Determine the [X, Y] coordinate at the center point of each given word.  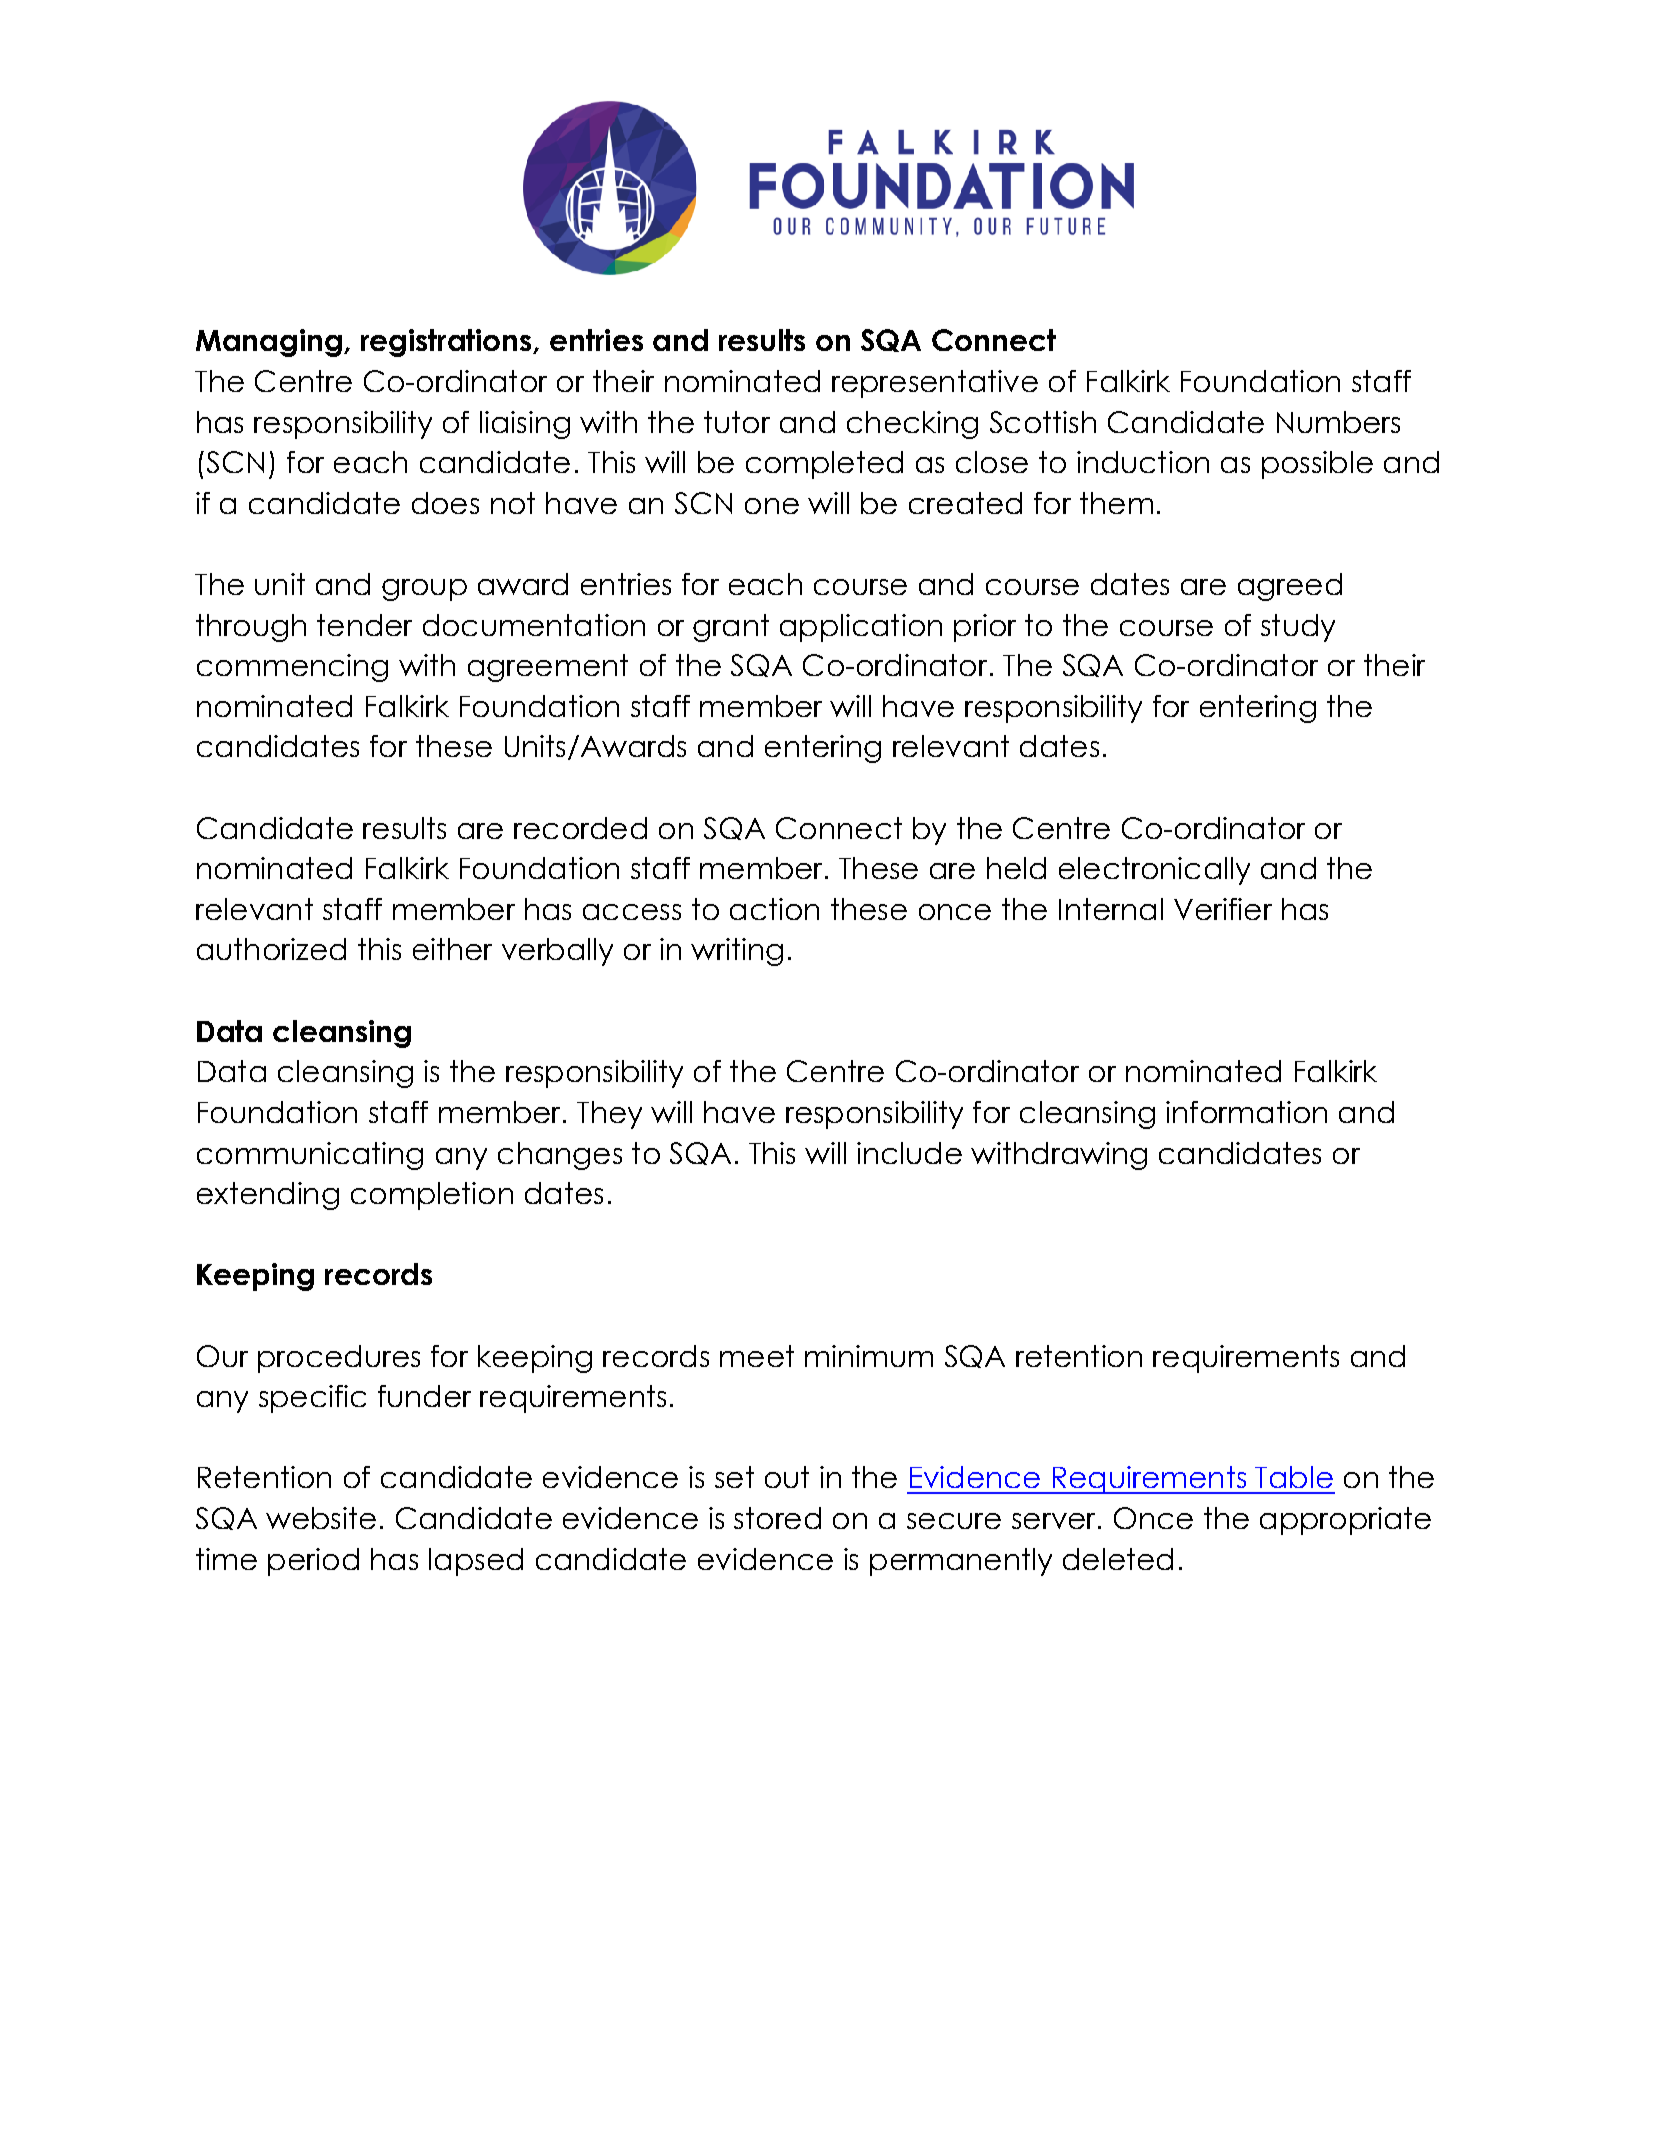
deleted [1118, 1559]
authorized [271, 949]
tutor [737, 422]
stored [777, 1518]
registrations [447, 343]
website [321, 1518]
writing [737, 952]
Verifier [1223, 909]
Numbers [1338, 422]
